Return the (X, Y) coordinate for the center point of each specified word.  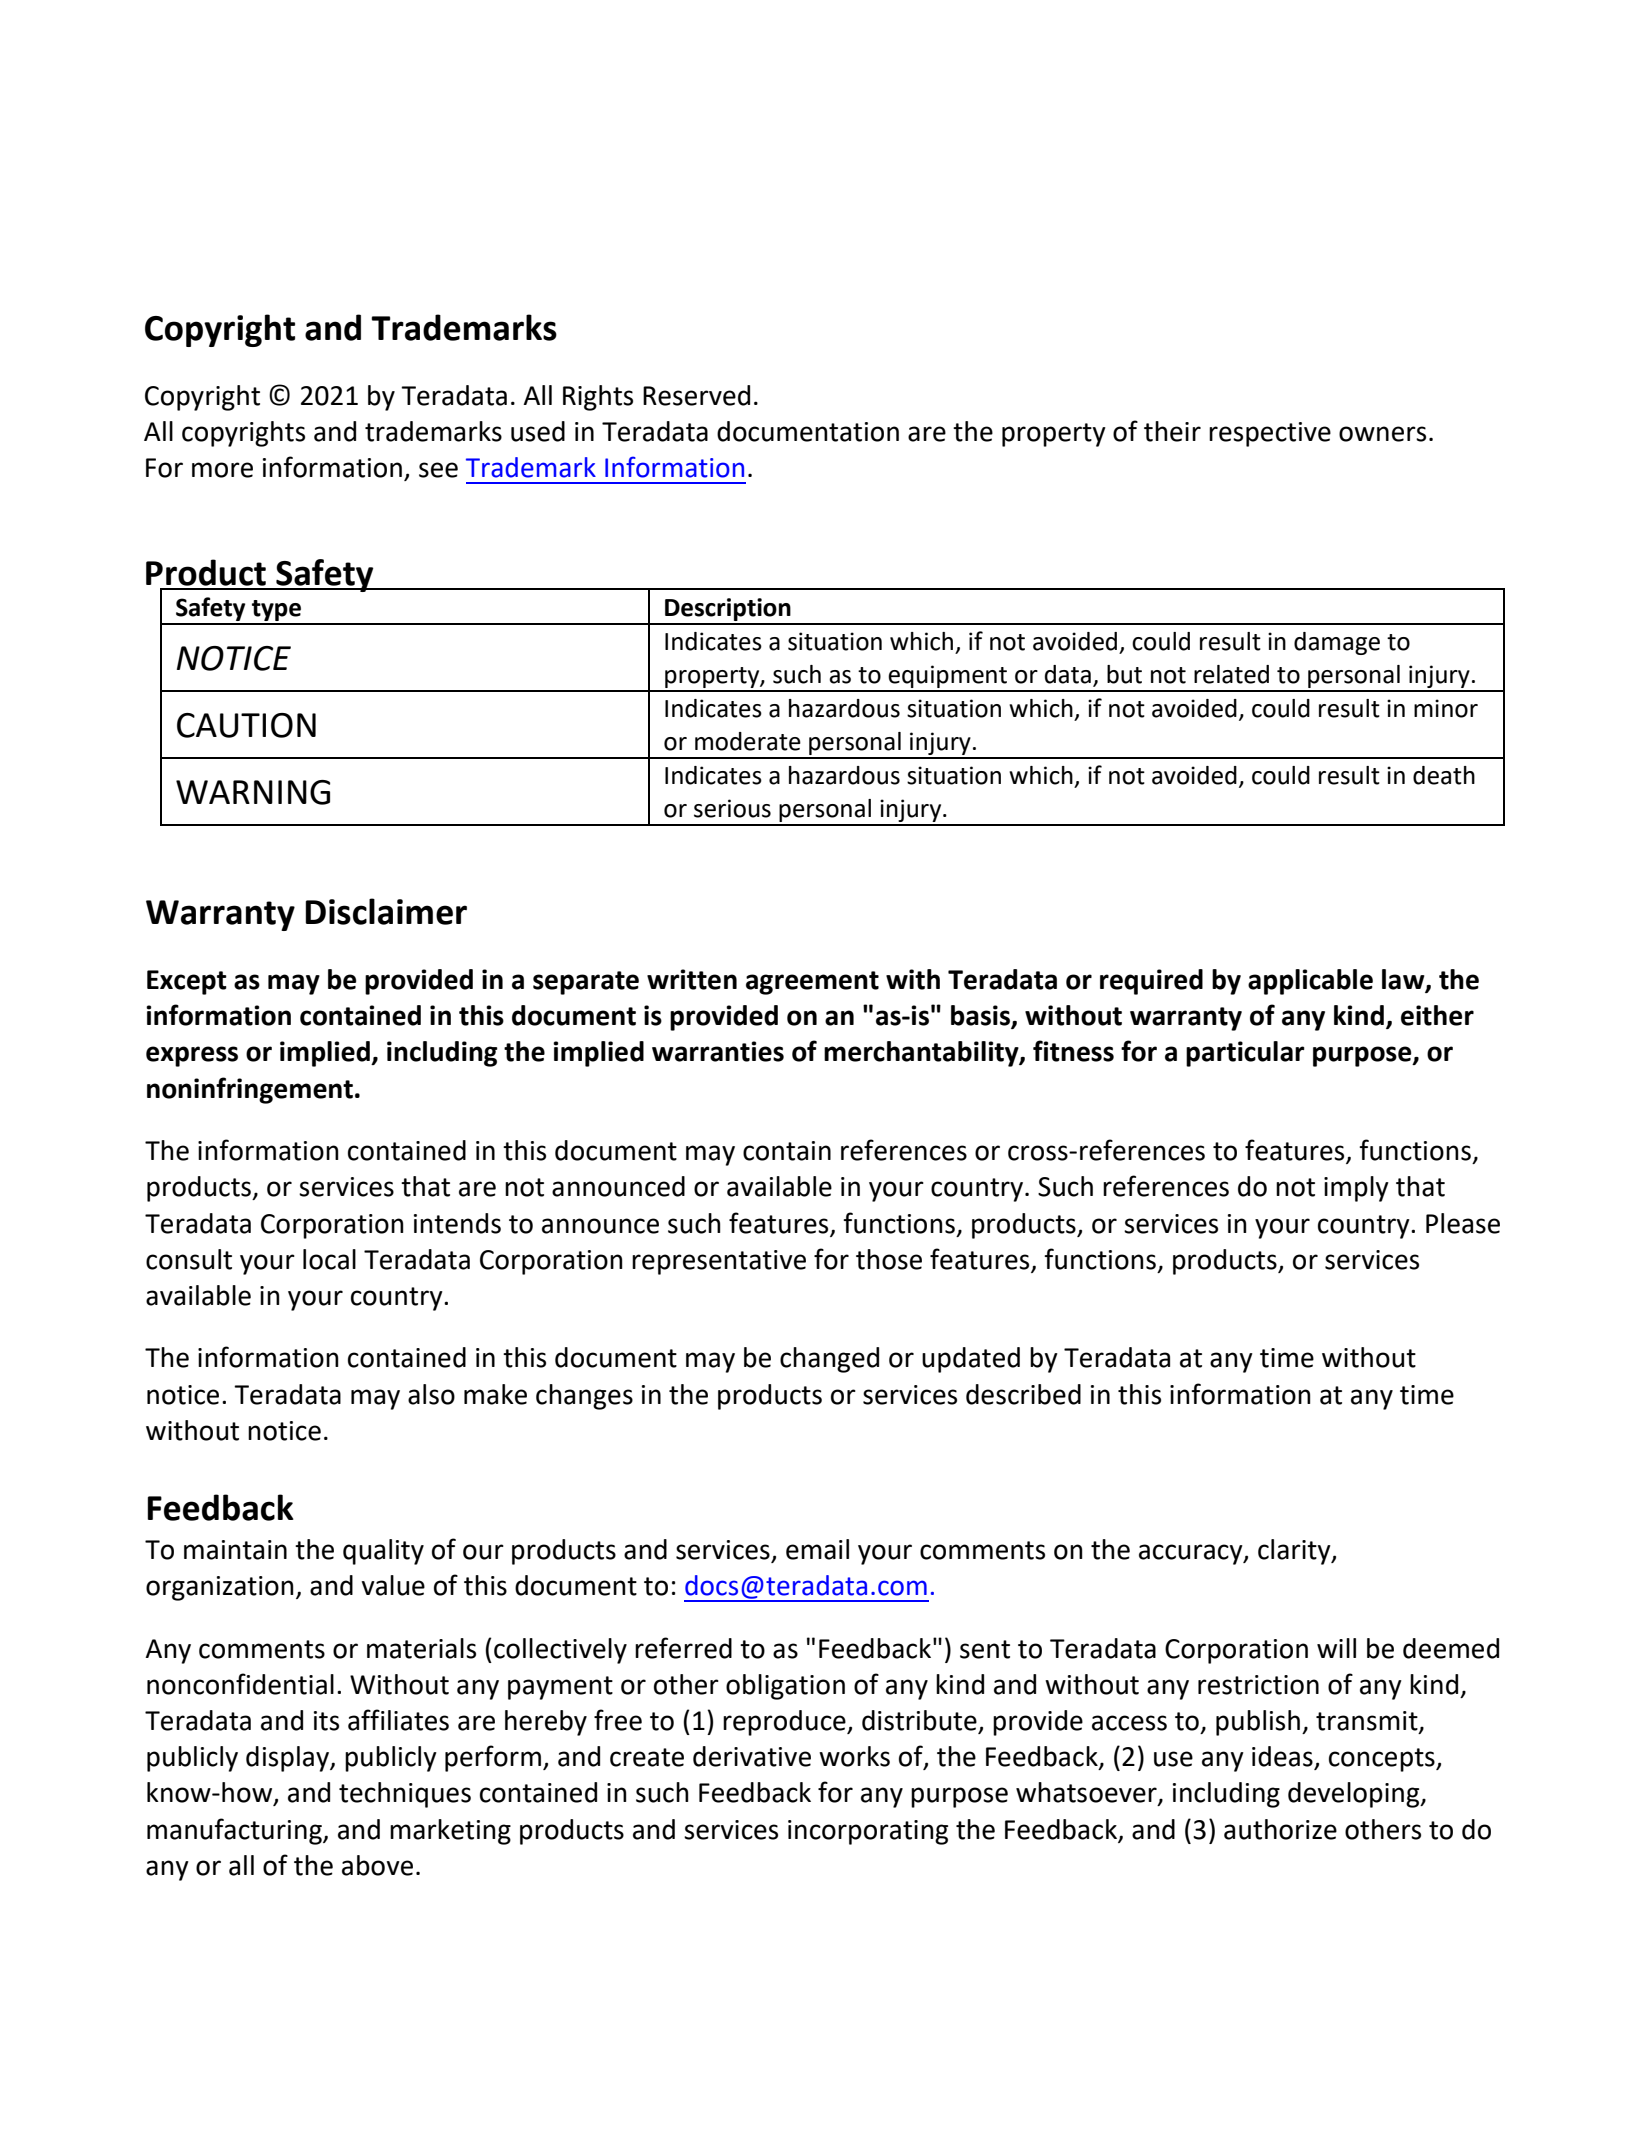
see (438, 470)
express (192, 1056)
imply (1356, 1189)
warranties (718, 1051)
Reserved (696, 395)
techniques (405, 1795)
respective (1270, 434)
